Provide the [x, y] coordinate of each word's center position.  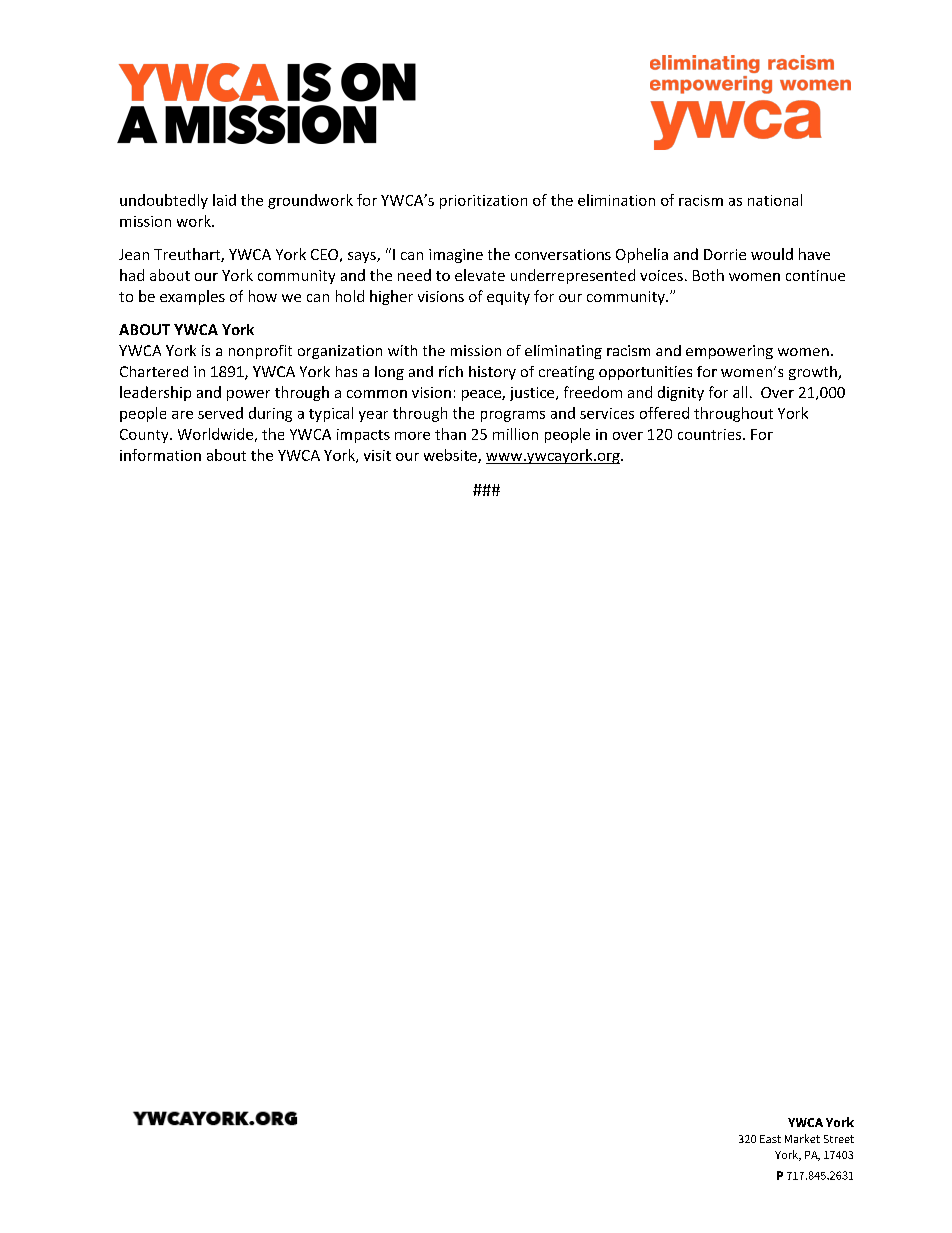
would [772, 254]
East [770, 1139]
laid [224, 200]
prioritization [483, 202]
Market [802, 1138]
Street [839, 1139]
